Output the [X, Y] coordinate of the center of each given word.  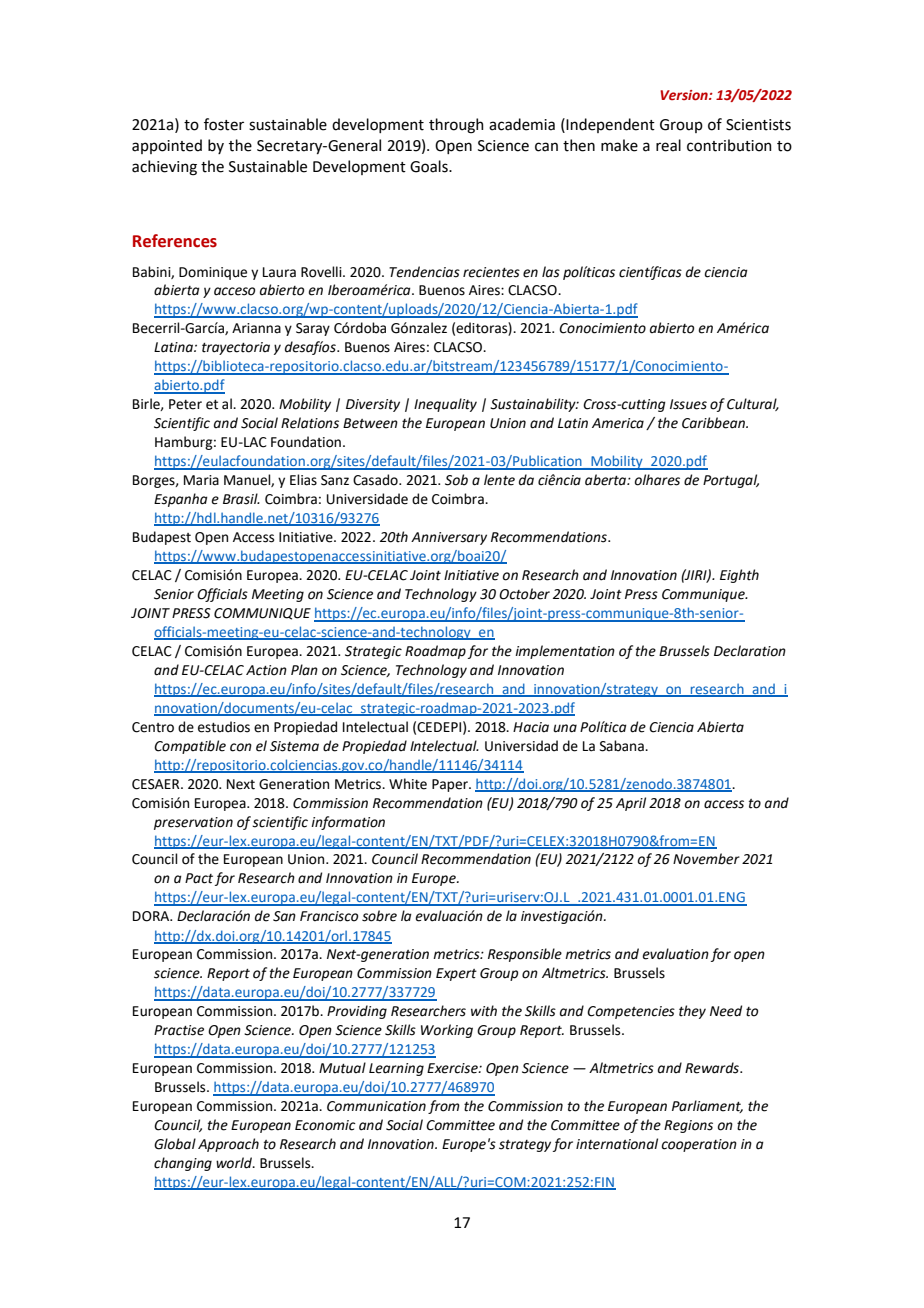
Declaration [750, 651]
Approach [228, 1145]
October [524, 594]
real [668, 145]
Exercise [453, 1068]
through [456, 126]
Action [266, 670]
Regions [688, 1126]
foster [224, 124]
